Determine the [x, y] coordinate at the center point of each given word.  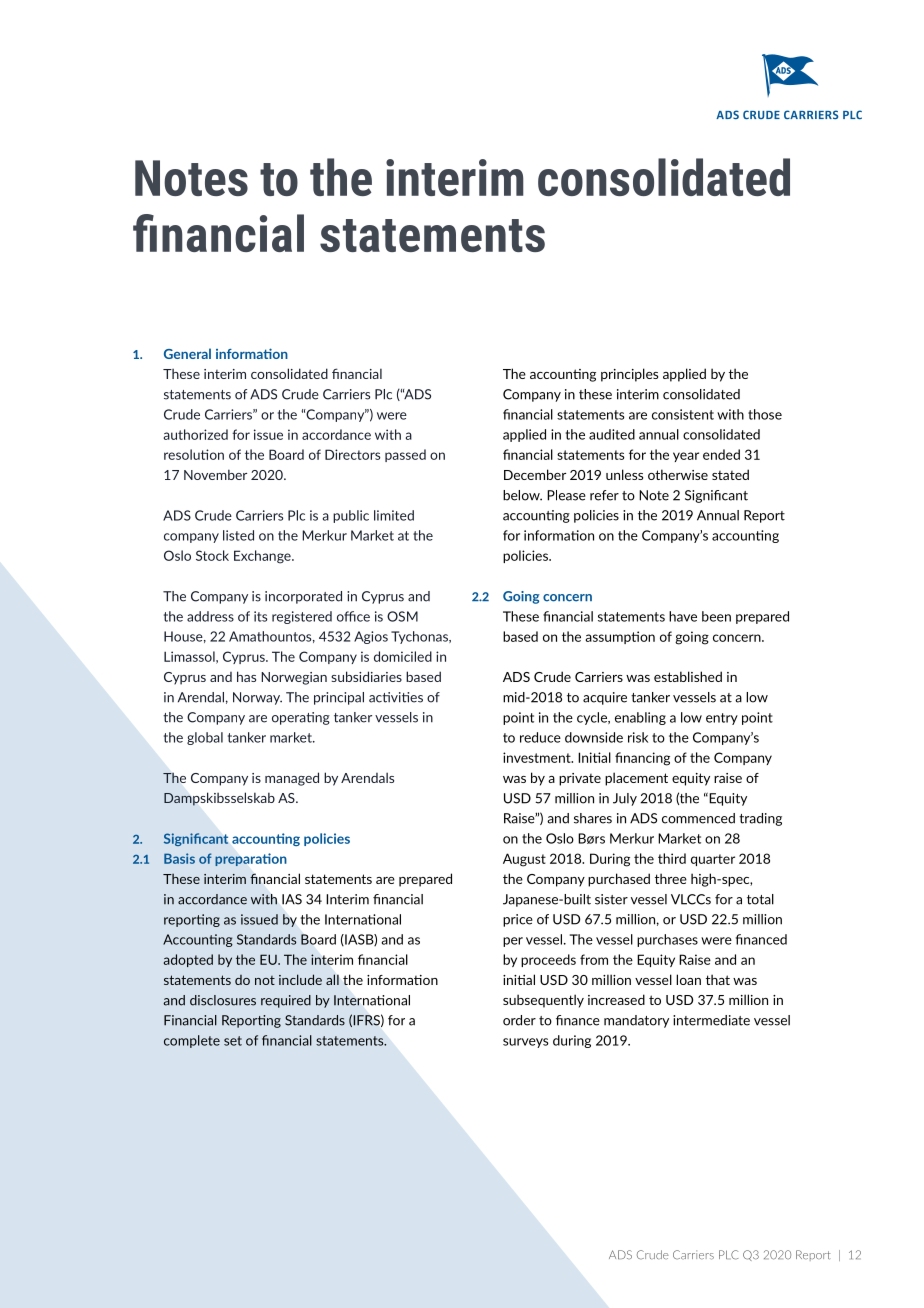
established [688, 676]
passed [405, 455]
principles [629, 375]
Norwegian [294, 678]
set [233, 1041]
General [187, 353]
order [519, 1020]
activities [396, 697]
